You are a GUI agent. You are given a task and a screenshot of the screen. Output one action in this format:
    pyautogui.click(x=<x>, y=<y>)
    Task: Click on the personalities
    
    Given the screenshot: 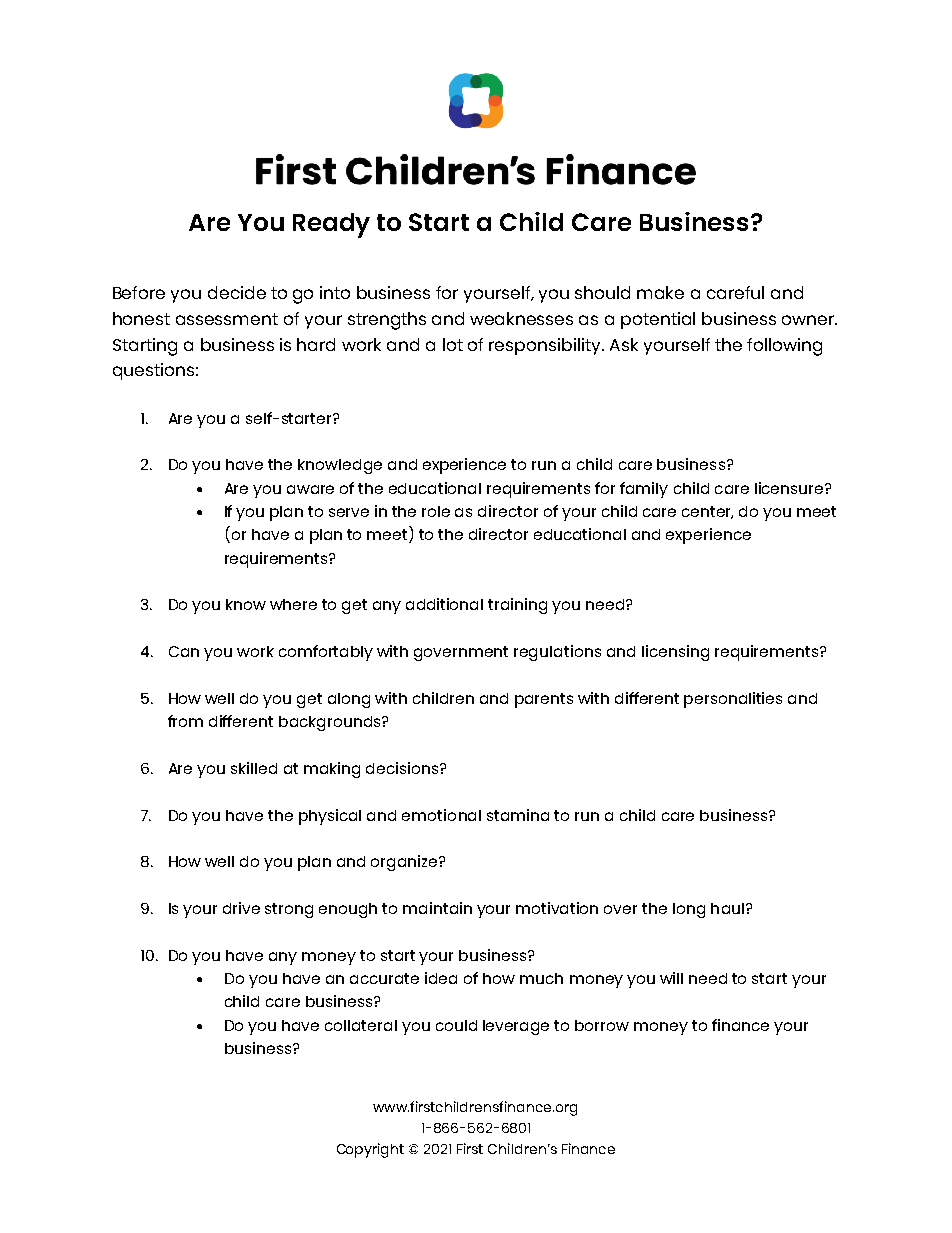 What is the action you would take?
    pyautogui.click(x=733, y=700)
